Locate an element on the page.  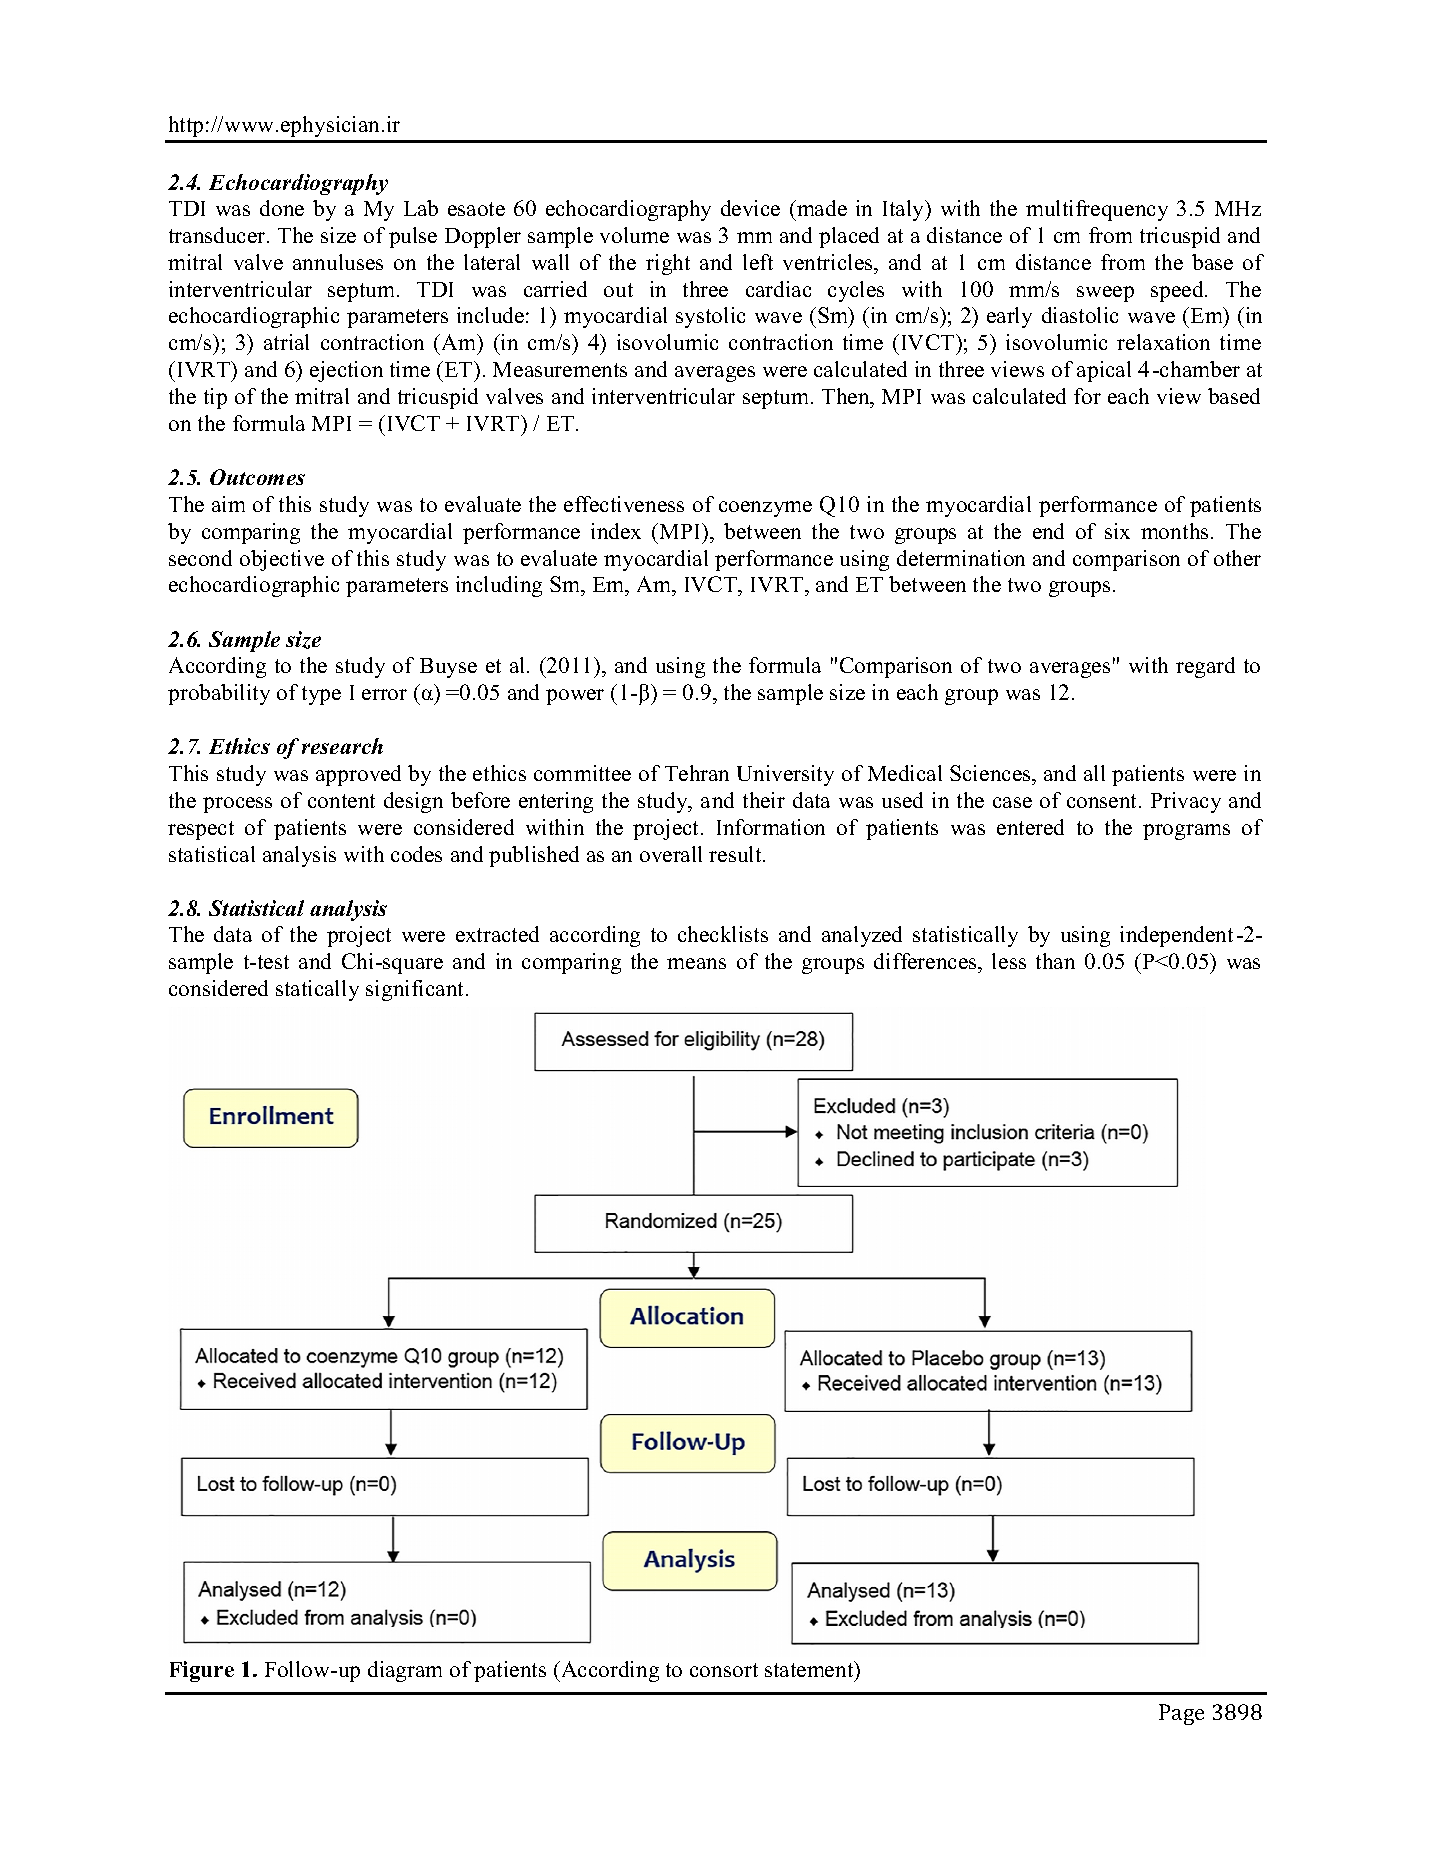
left is located at coordinates (758, 262).
